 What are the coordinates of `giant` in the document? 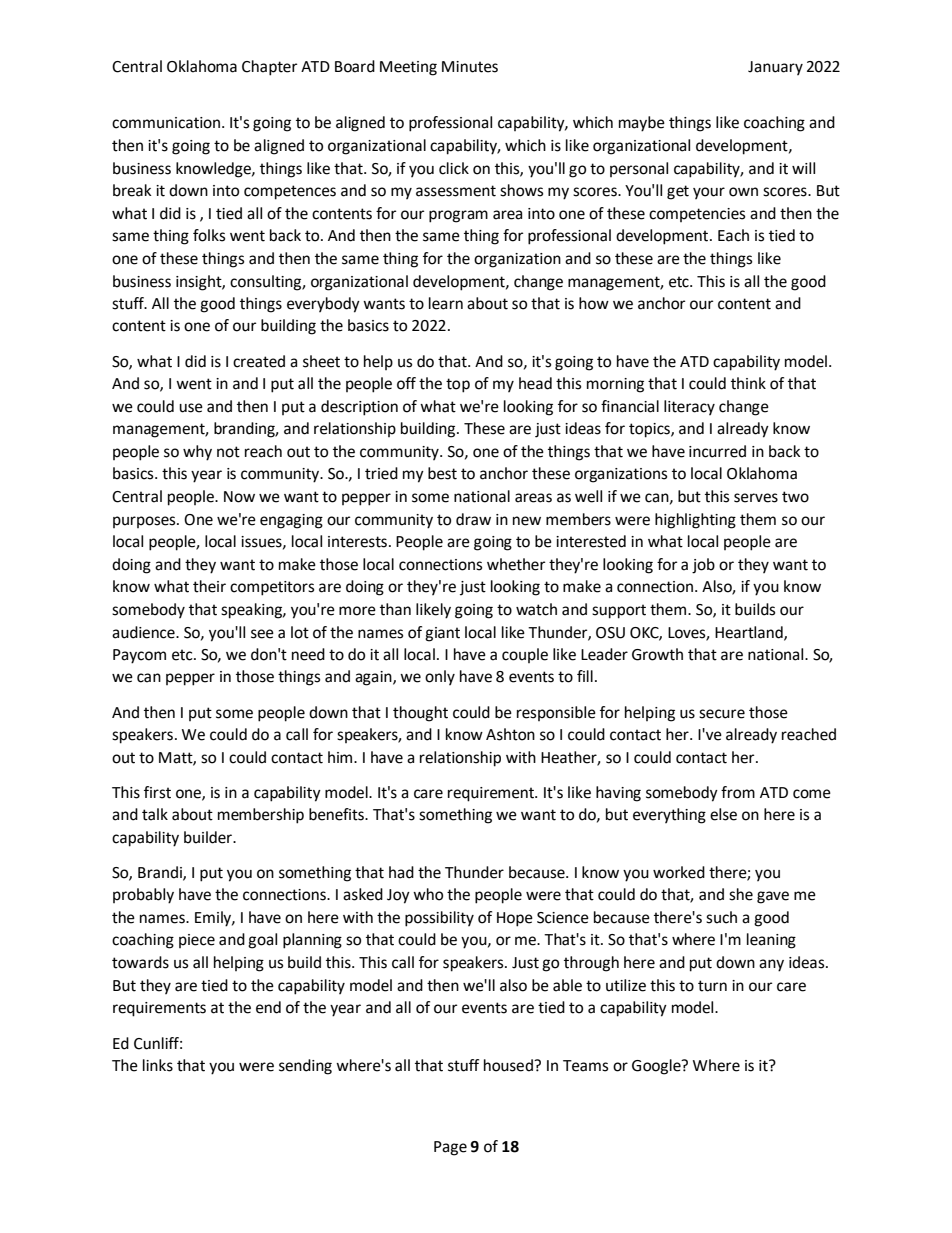 It's located at (442, 634).
